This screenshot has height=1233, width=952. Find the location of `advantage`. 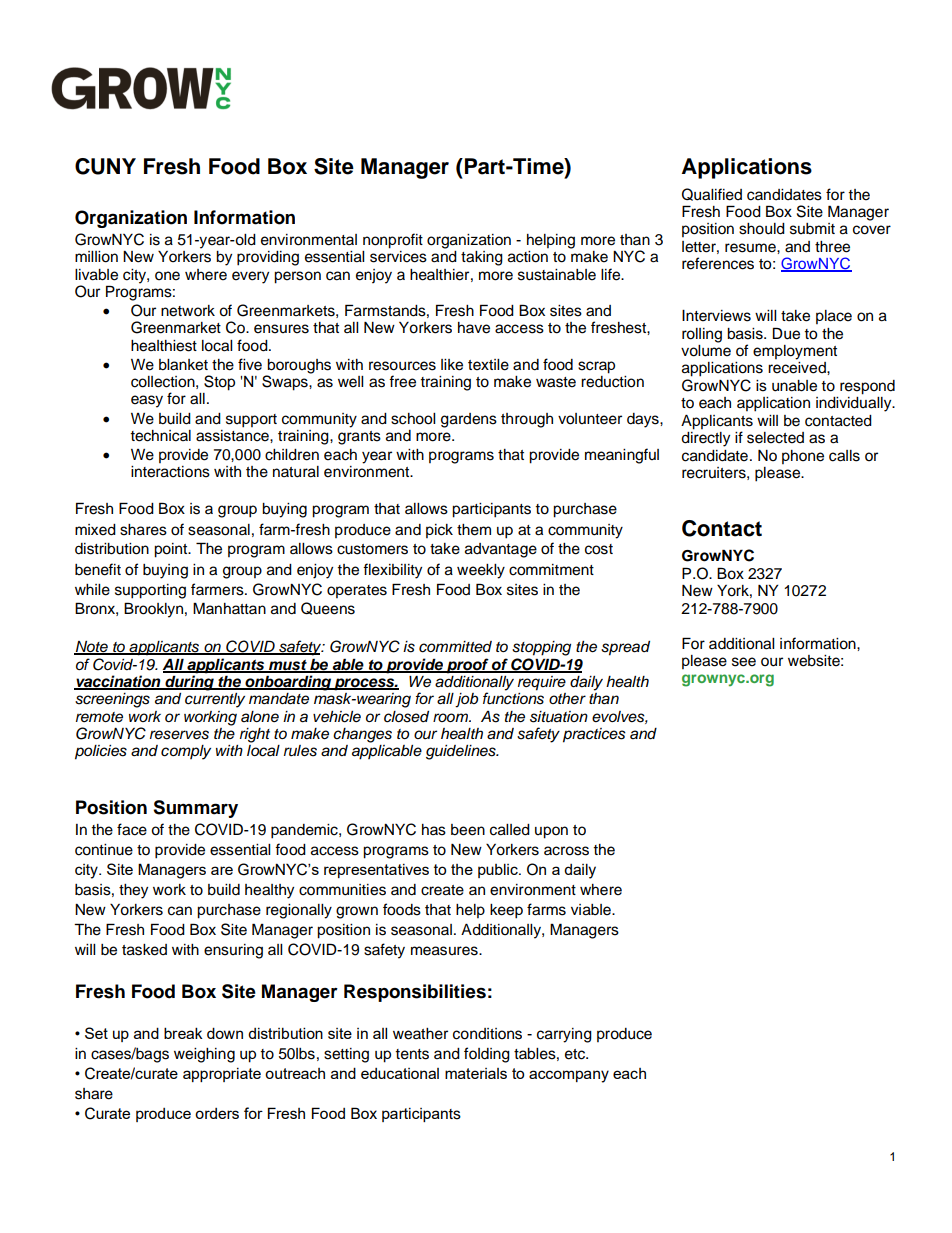

advantage is located at coordinates (501, 550).
